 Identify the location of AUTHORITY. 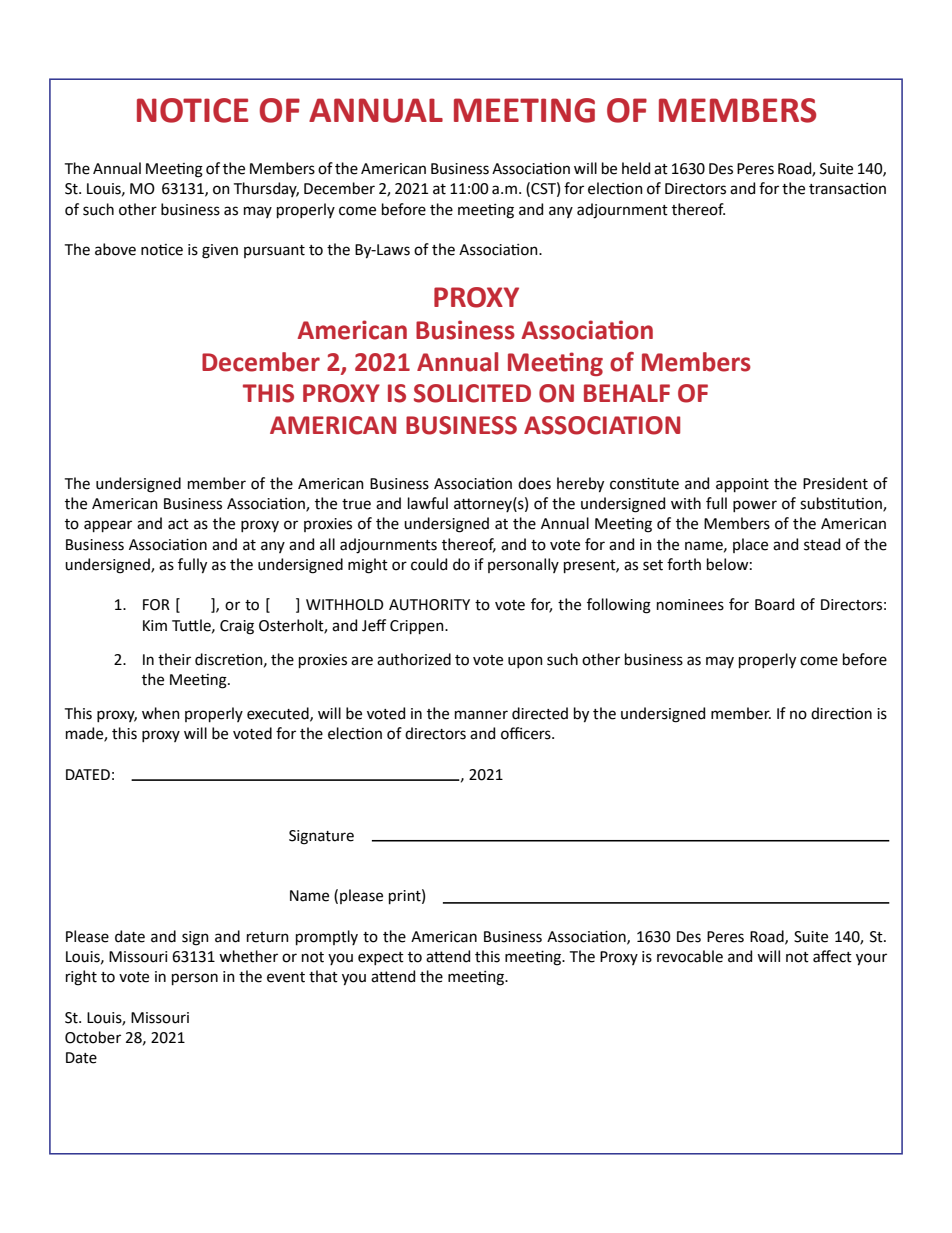
(429, 605).
